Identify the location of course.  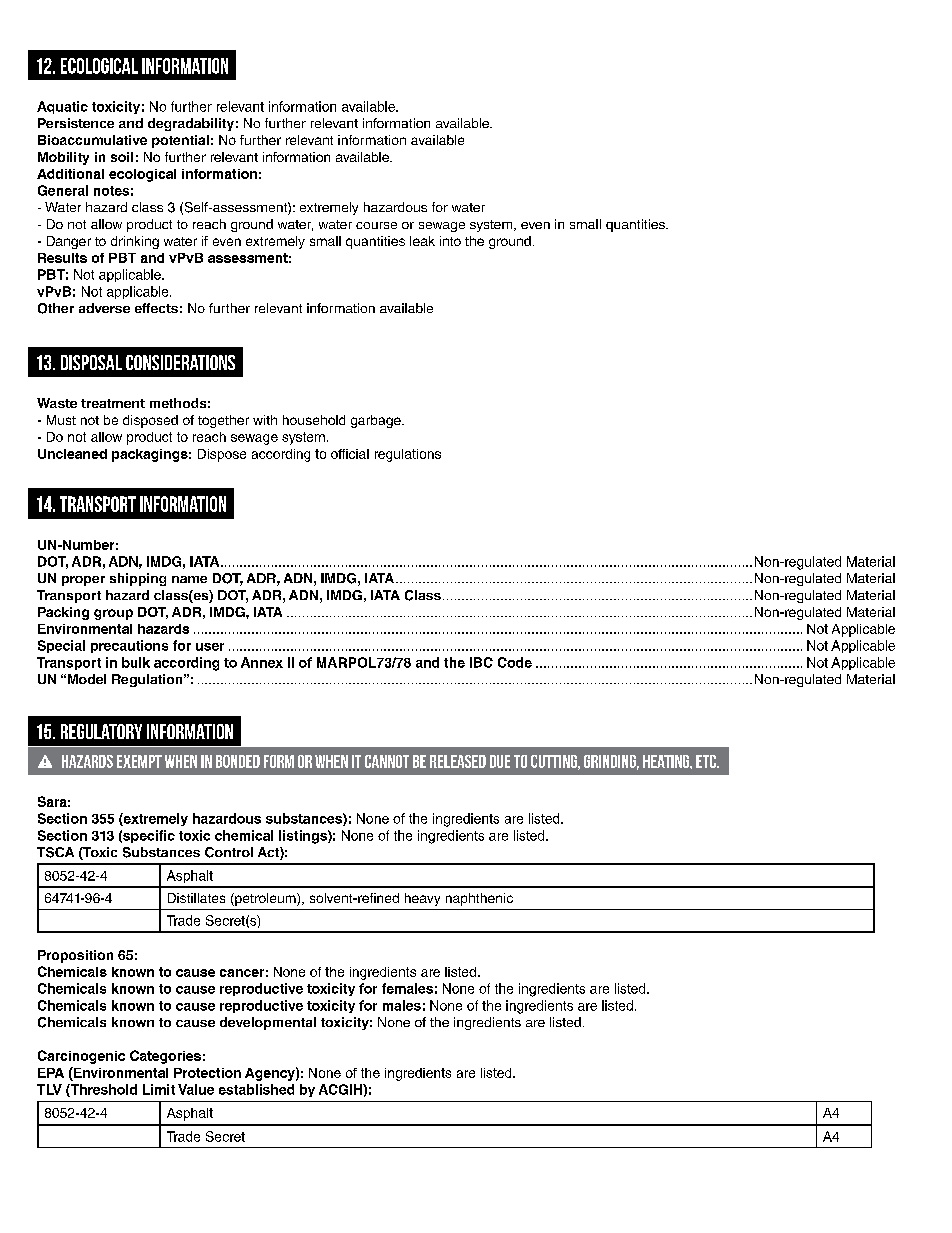
(376, 225).
